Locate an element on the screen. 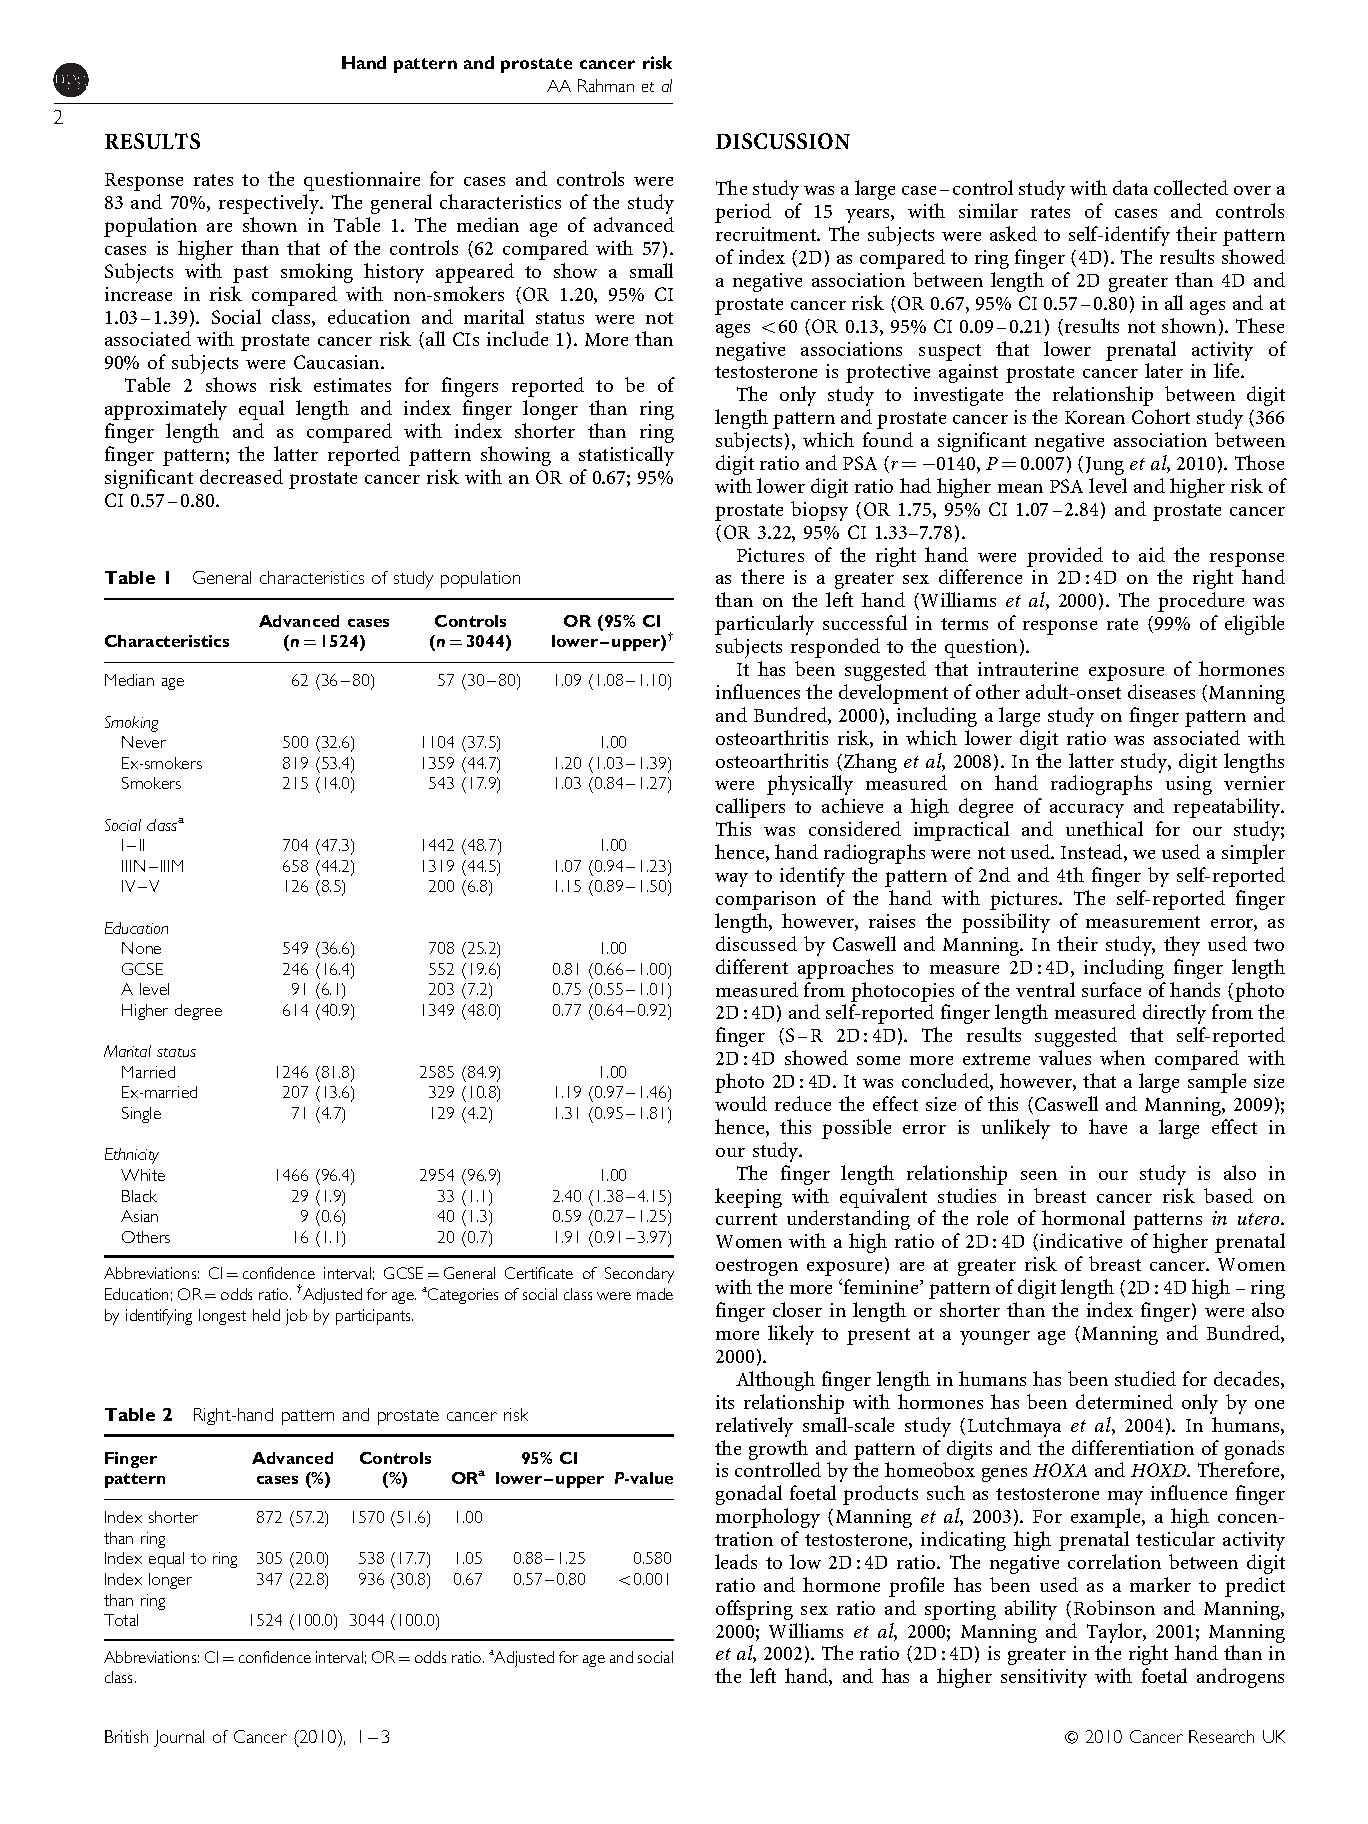  None is located at coordinates (141, 948).
